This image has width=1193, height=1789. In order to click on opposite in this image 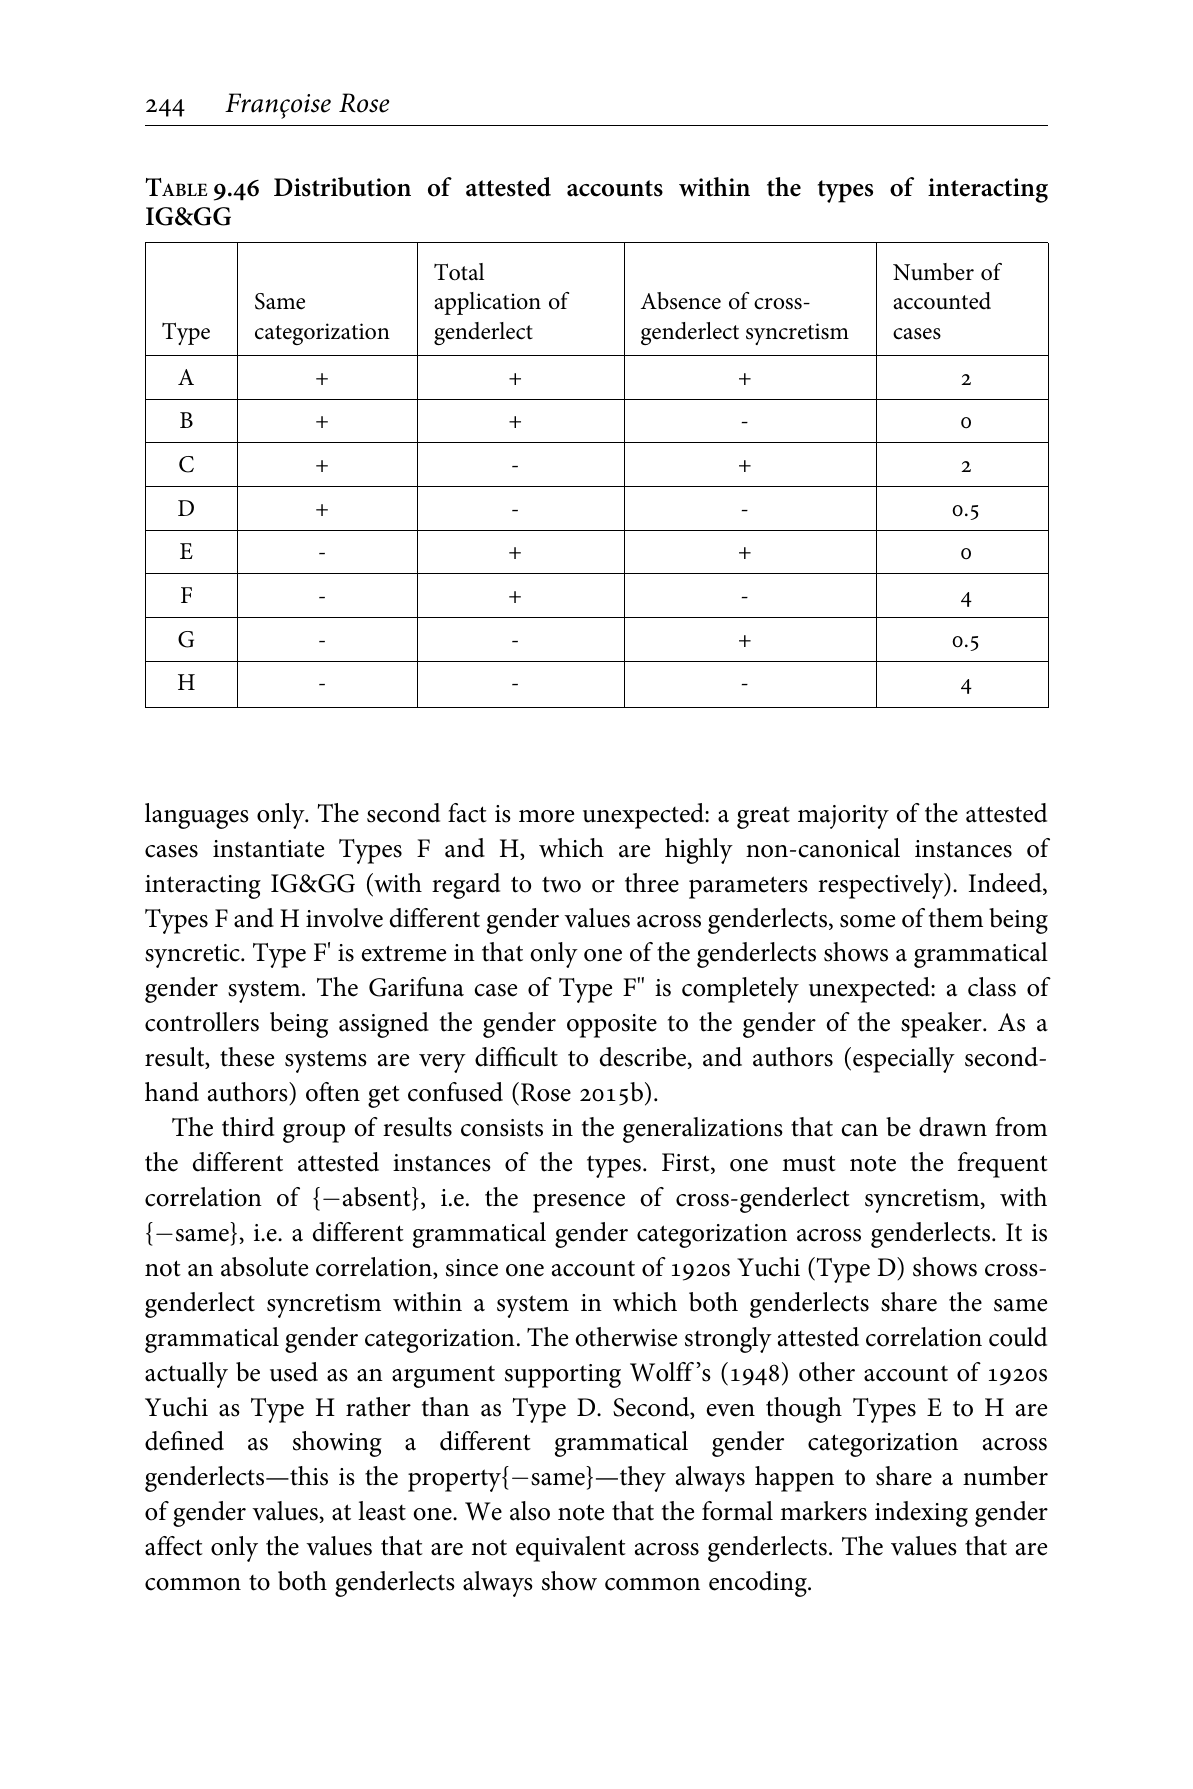, I will do `click(612, 1026)`.
